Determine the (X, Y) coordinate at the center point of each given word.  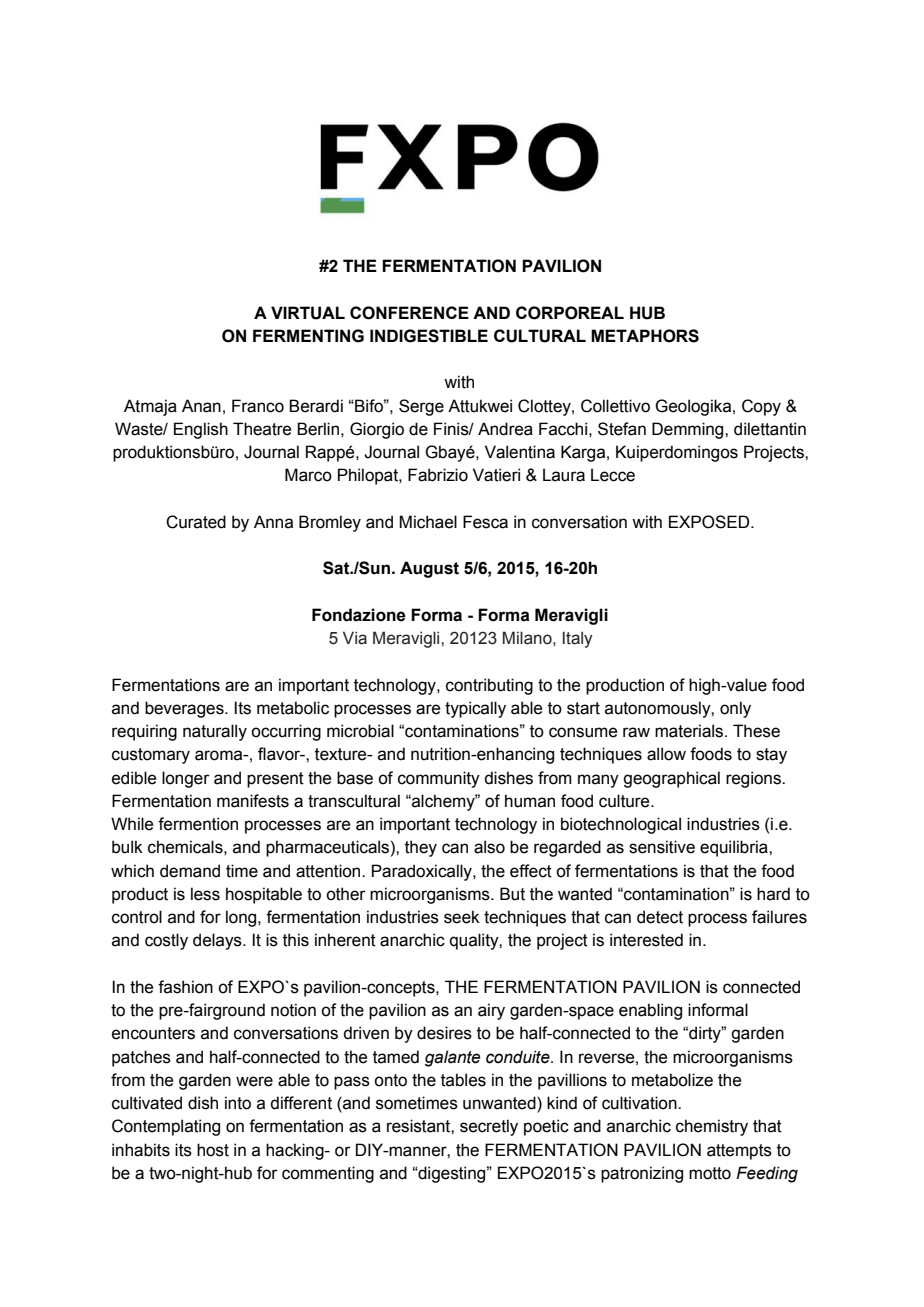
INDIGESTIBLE (429, 336)
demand (190, 871)
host (213, 1150)
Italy (578, 639)
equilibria (735, 848)
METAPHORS (645, 336)
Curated (196, 522)
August (429, 569)
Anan (201, 406)
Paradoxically (423, 872)
